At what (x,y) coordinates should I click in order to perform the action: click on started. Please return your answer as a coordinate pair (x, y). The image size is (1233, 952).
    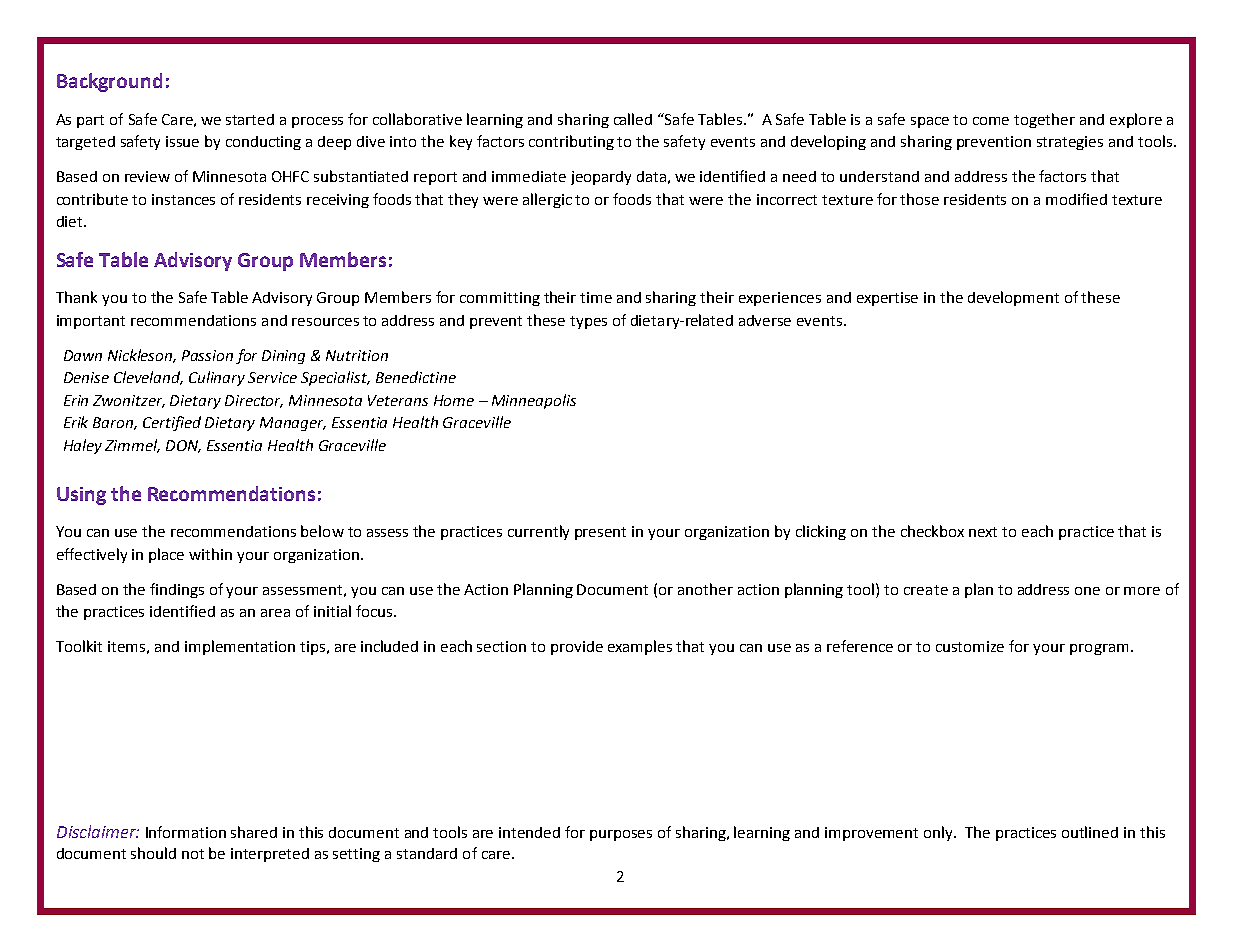
    Looking at the image, I should click on (250, 119).
